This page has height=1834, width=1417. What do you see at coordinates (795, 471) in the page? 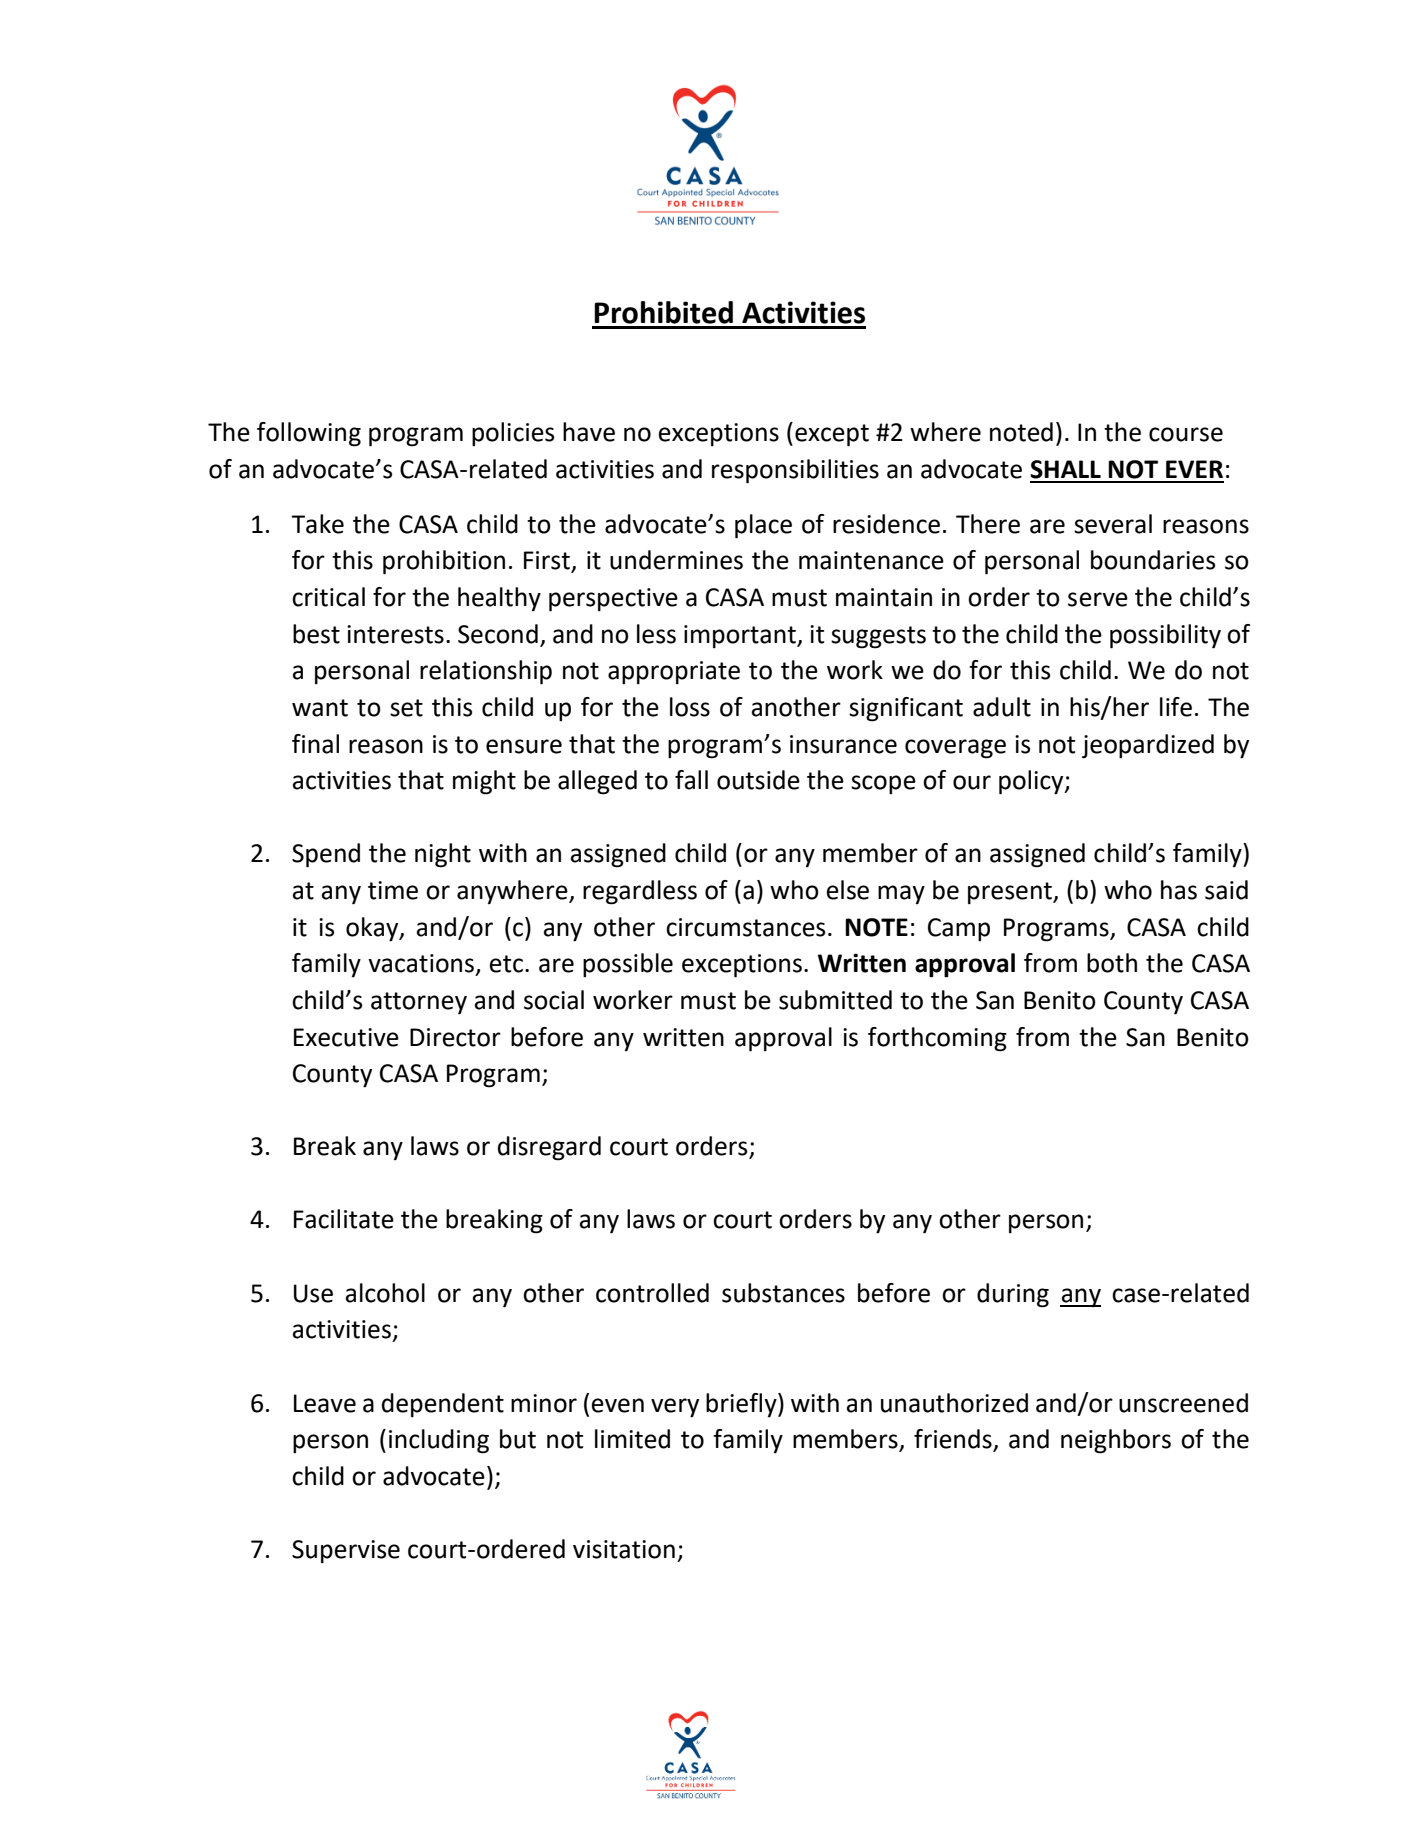
I see `responsibilities` at bounding box center [795, 471].
